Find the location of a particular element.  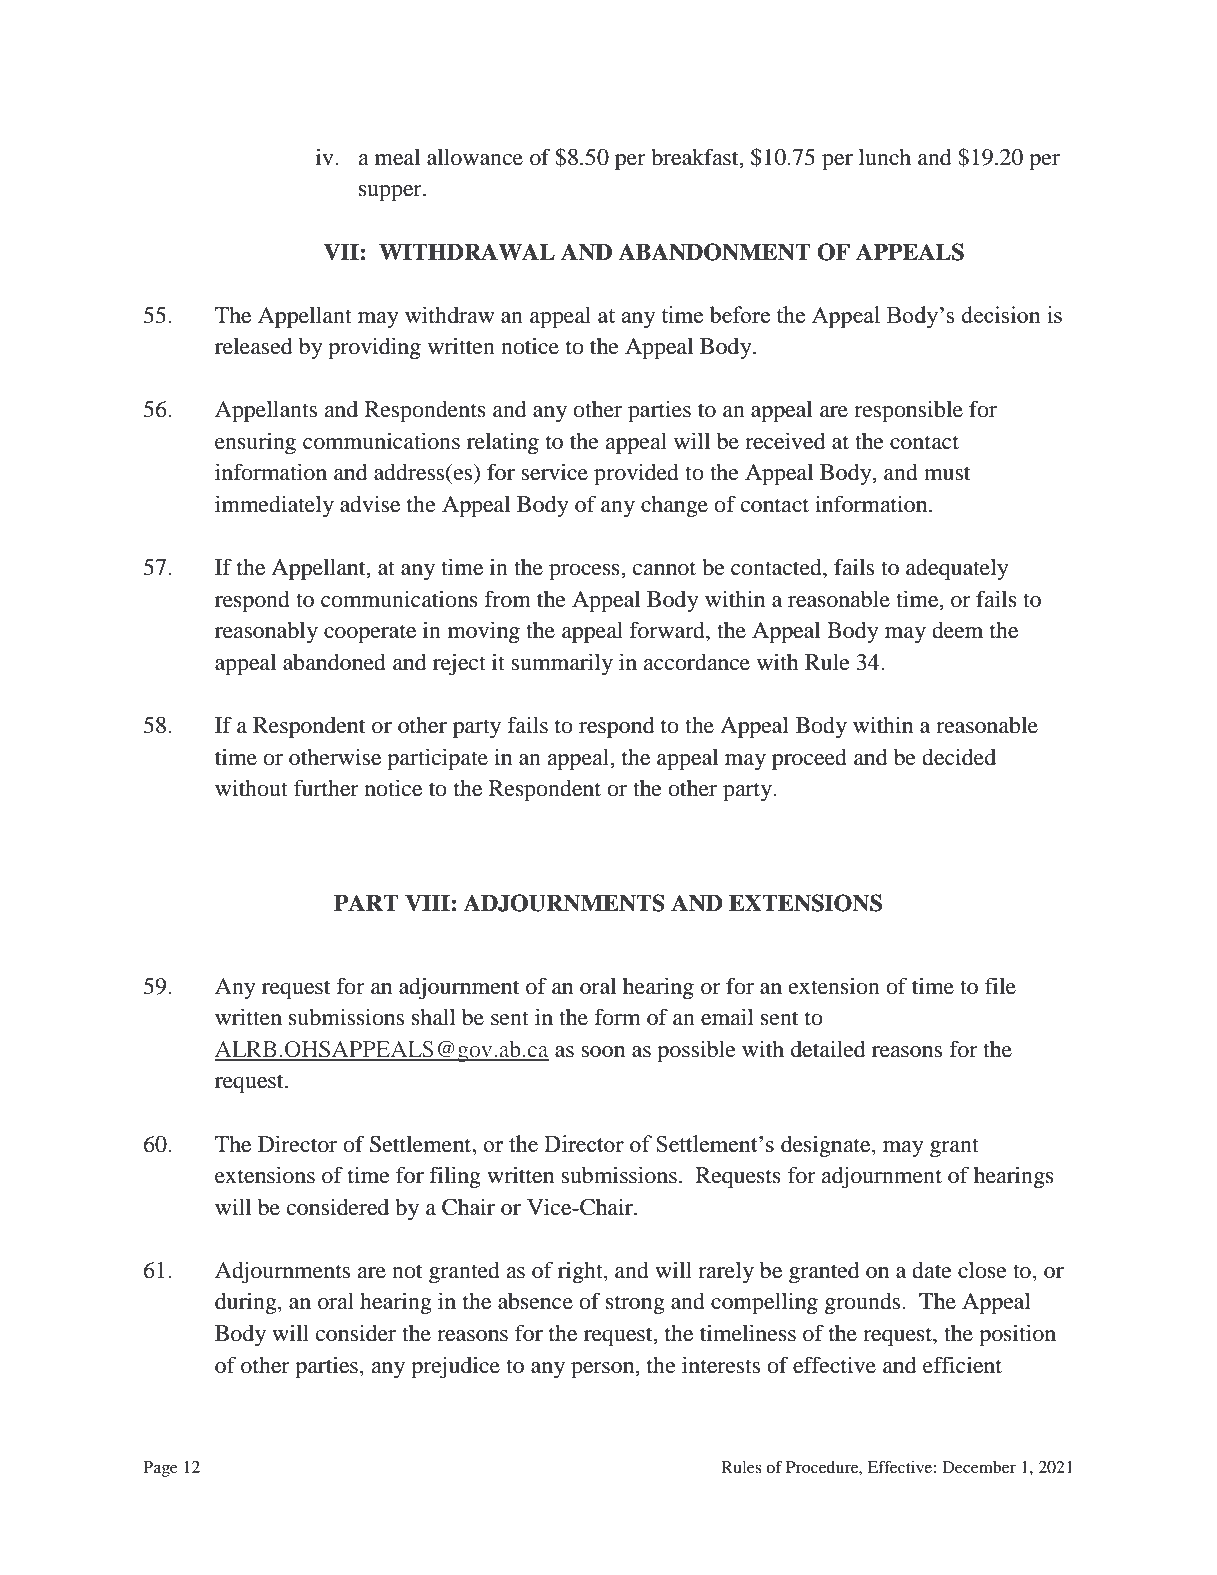

December is located at coordinates (979, 1467).
